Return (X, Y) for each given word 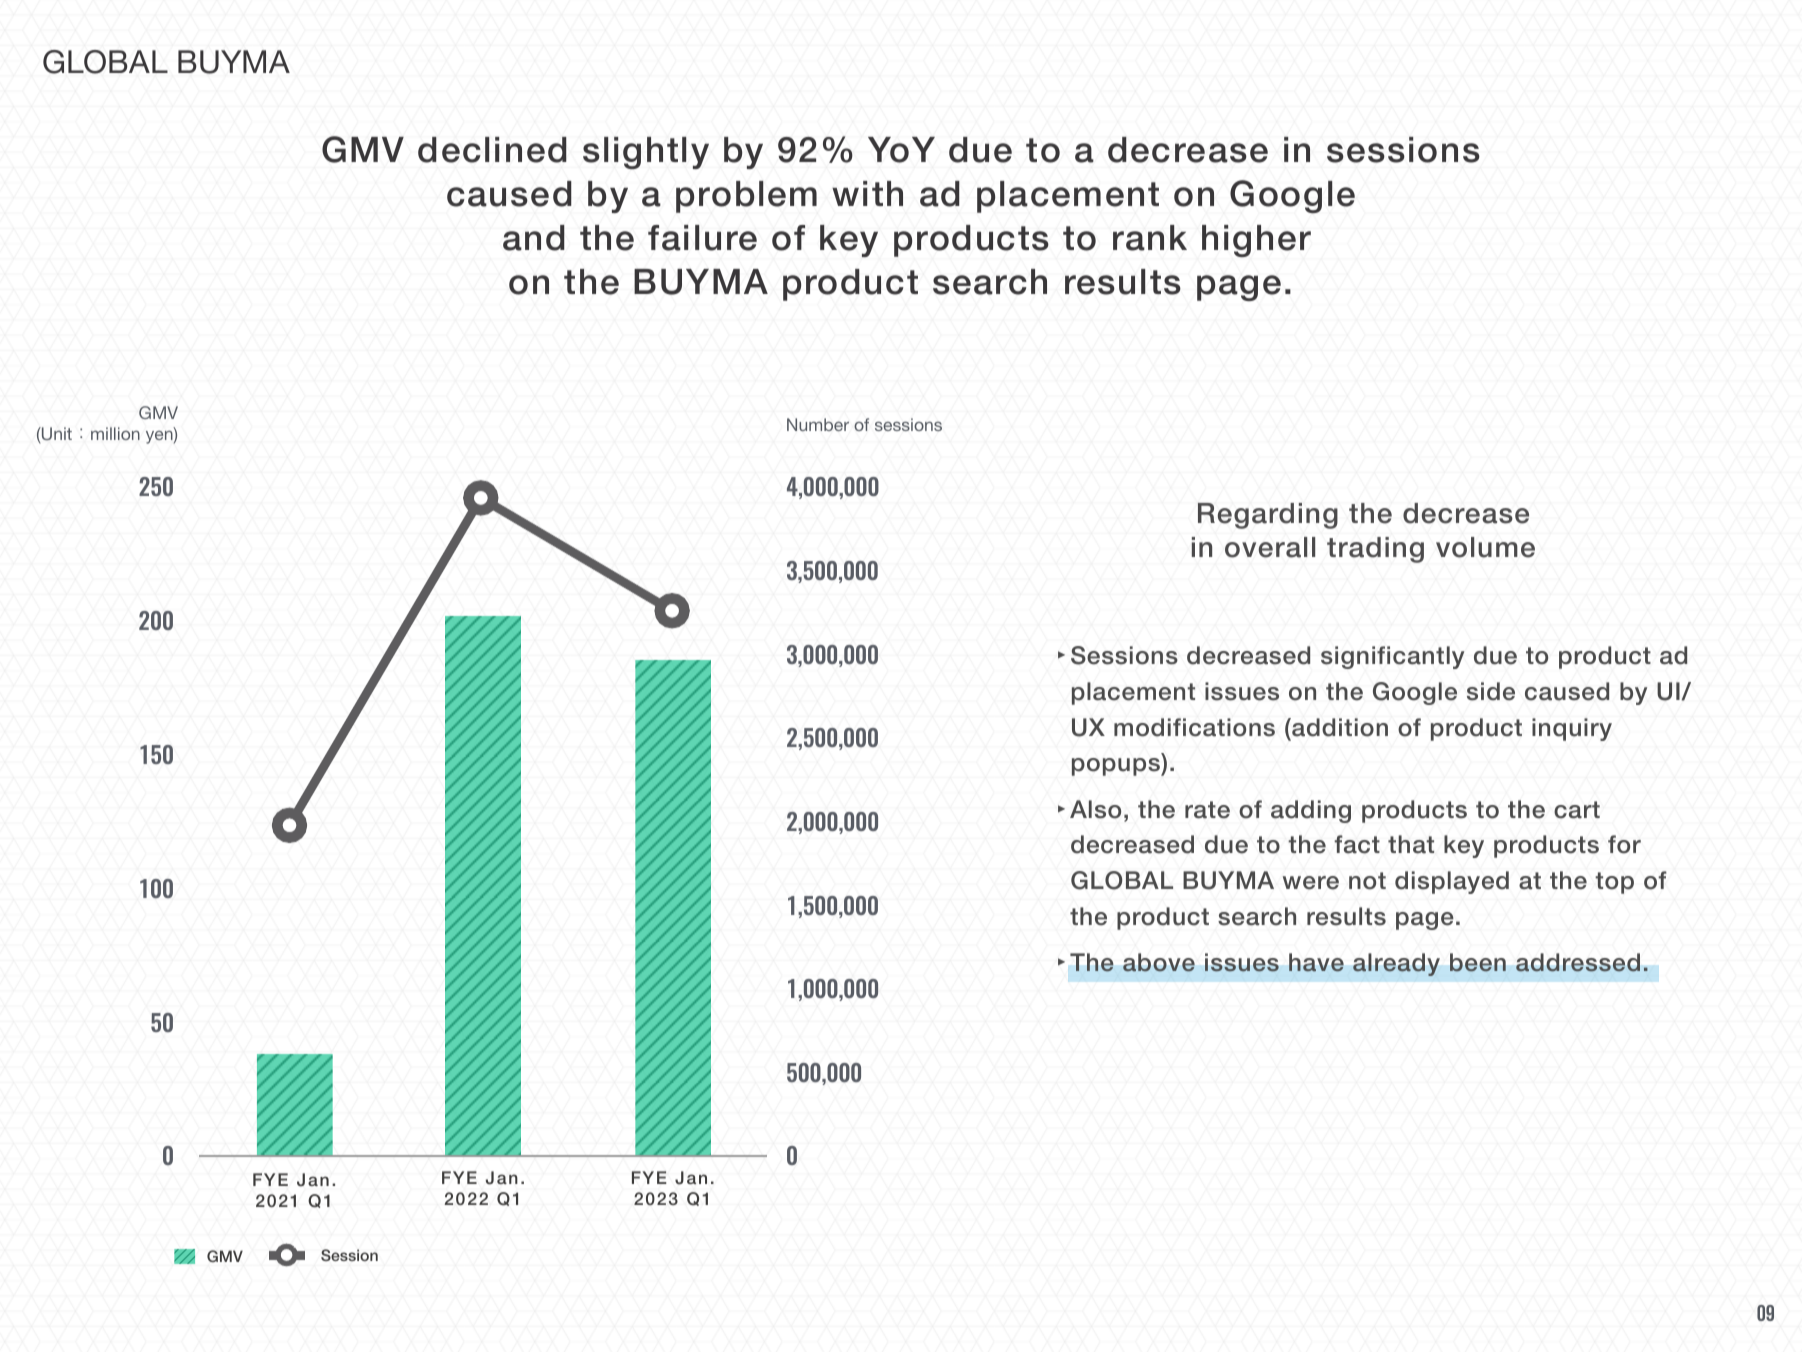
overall (1270, 547)
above (1159, 962)
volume (1485, 547)
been (1478, 962)
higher (1256, 241)
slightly (646, 153)
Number (818, 424)
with (867, 193)
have (1316, 962)
